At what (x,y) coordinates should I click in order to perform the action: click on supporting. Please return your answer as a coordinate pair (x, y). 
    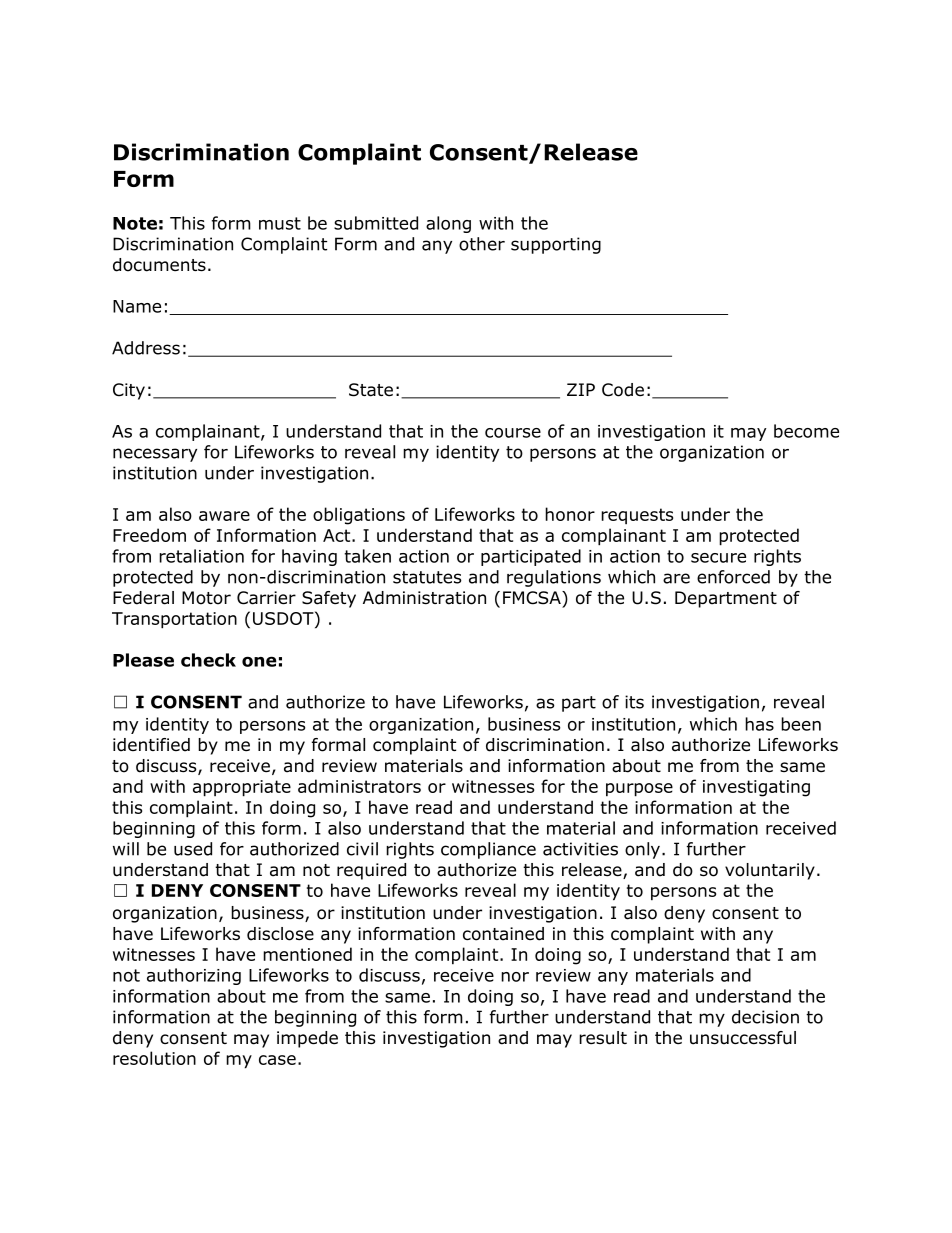
    Looking at the image, I should click on (556, 245).
